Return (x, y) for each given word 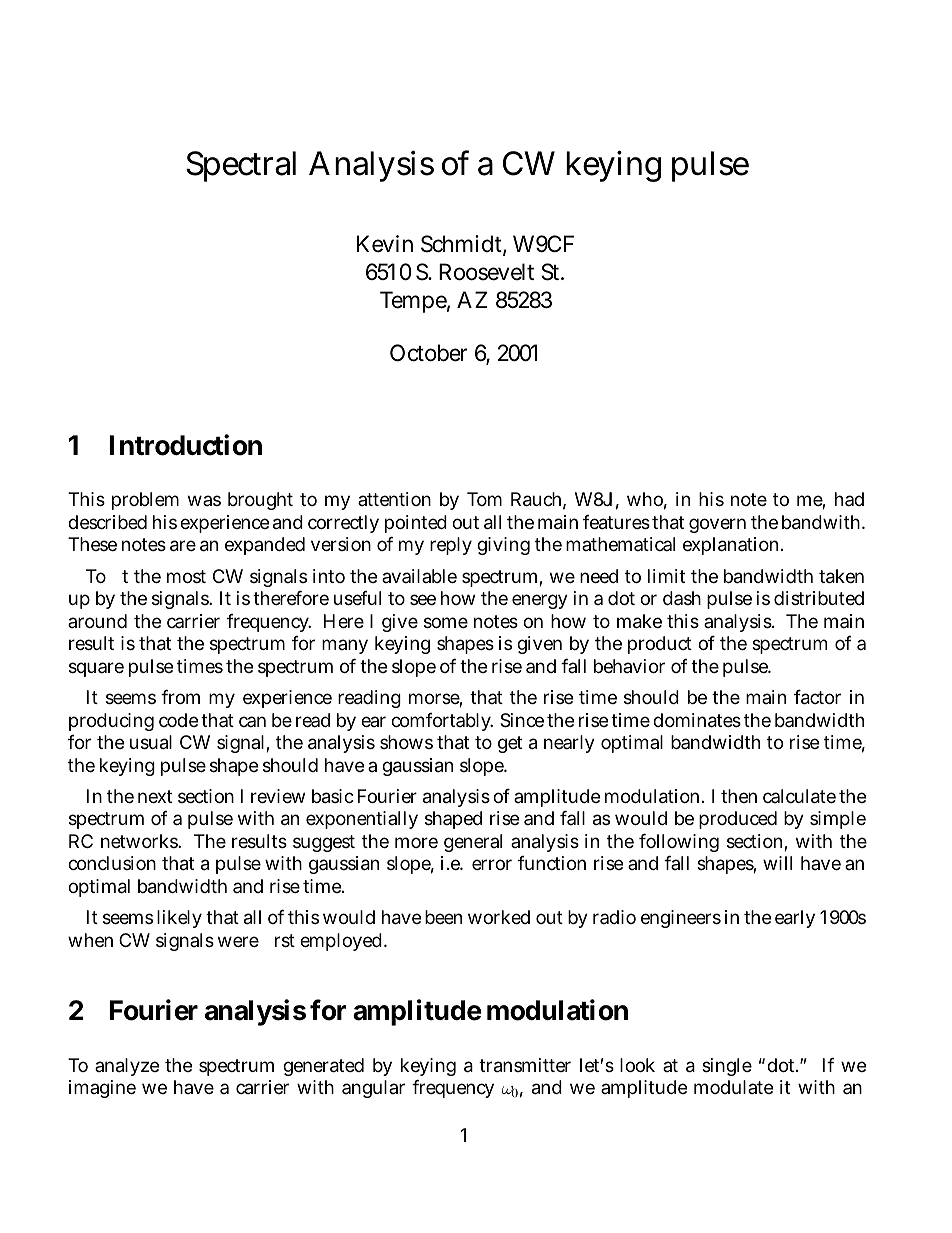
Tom (484, 499)
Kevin (385, 244)
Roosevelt (486, 272)
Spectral (241, 166)
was (204, 500)
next (155, 796)
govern (717, 525)
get (510, 744)
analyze (127, 1067)
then (739, 796)
